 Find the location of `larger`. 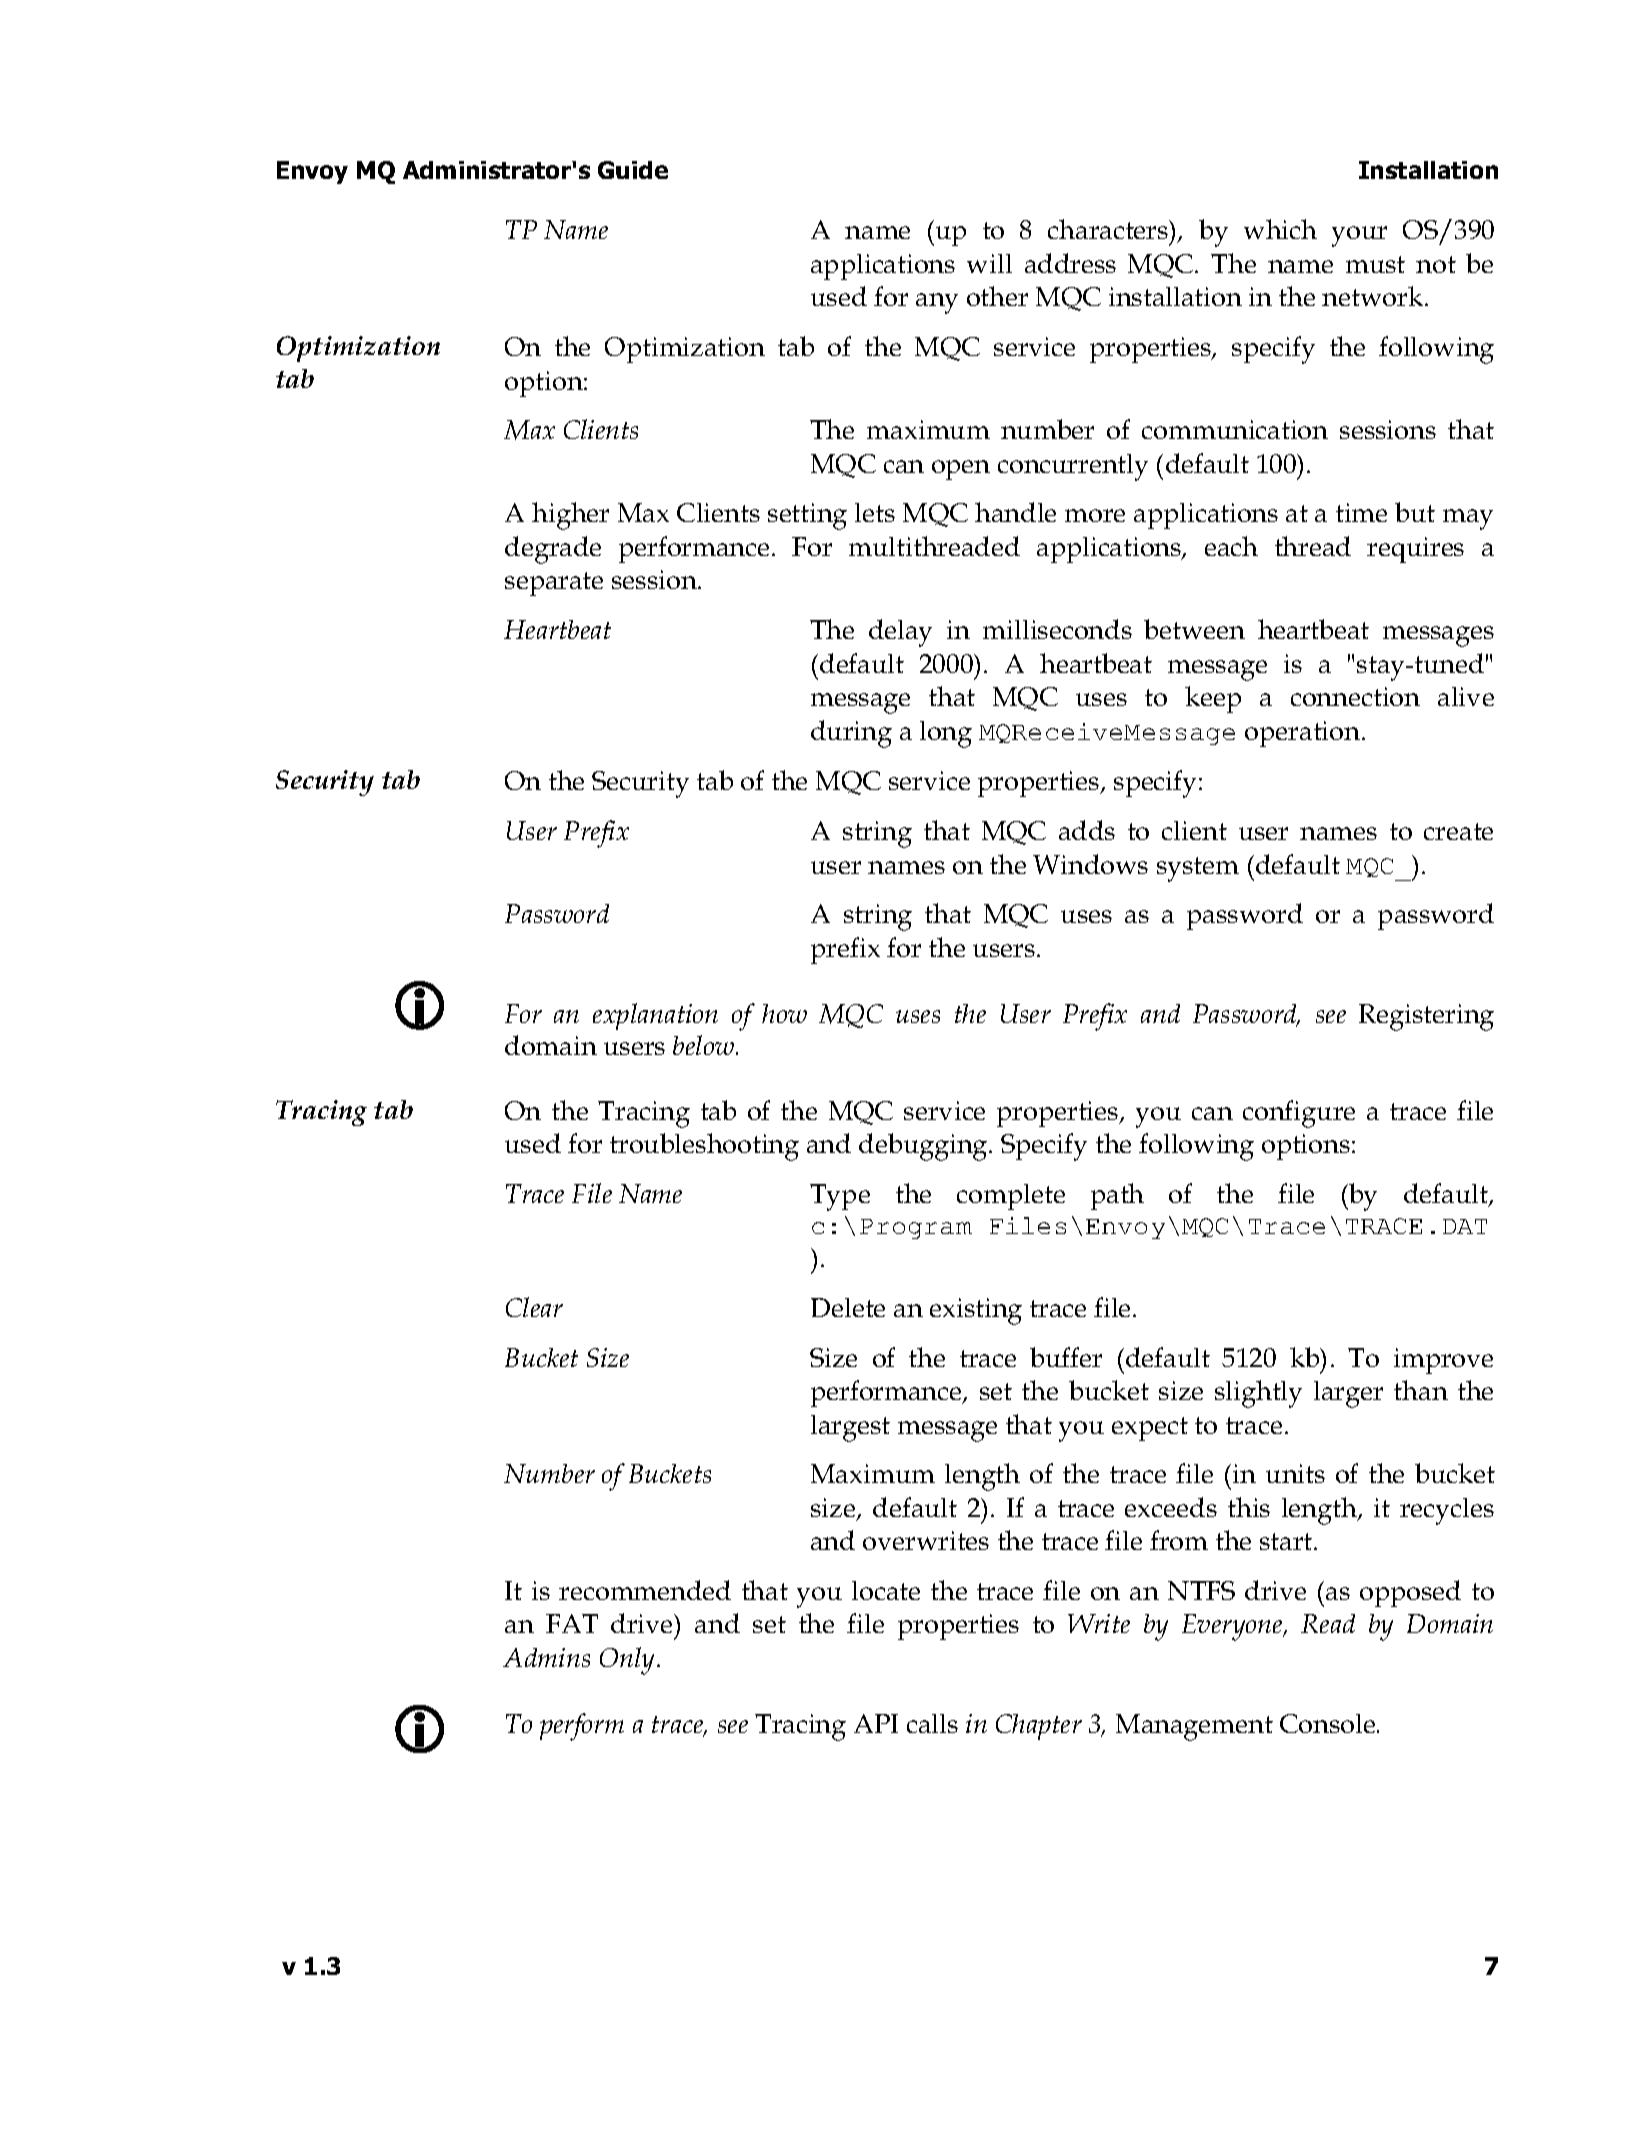

larger is located at coordinates (1348, 1394).
